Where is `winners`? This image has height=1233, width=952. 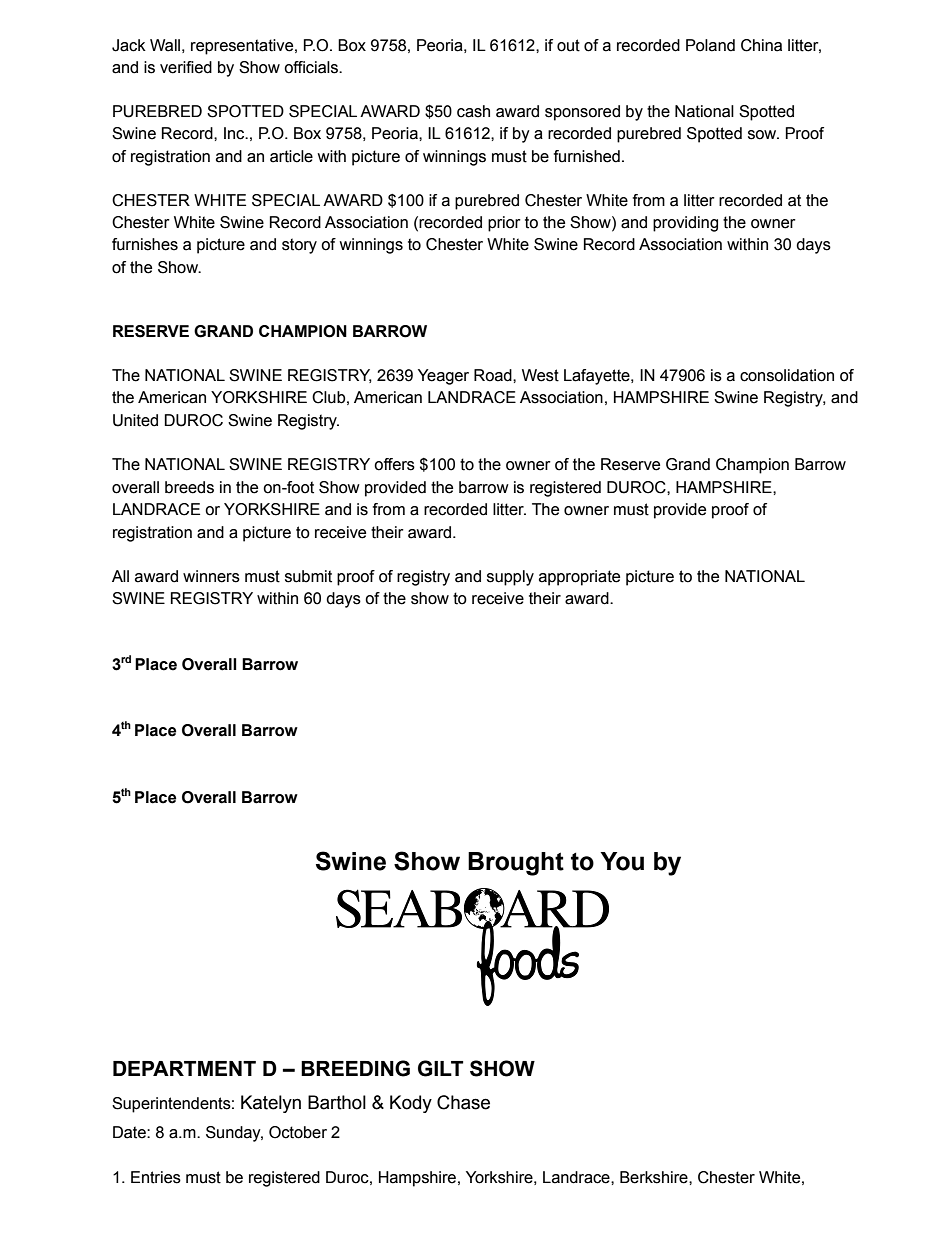
winners is located at coordinates (211, 576).
